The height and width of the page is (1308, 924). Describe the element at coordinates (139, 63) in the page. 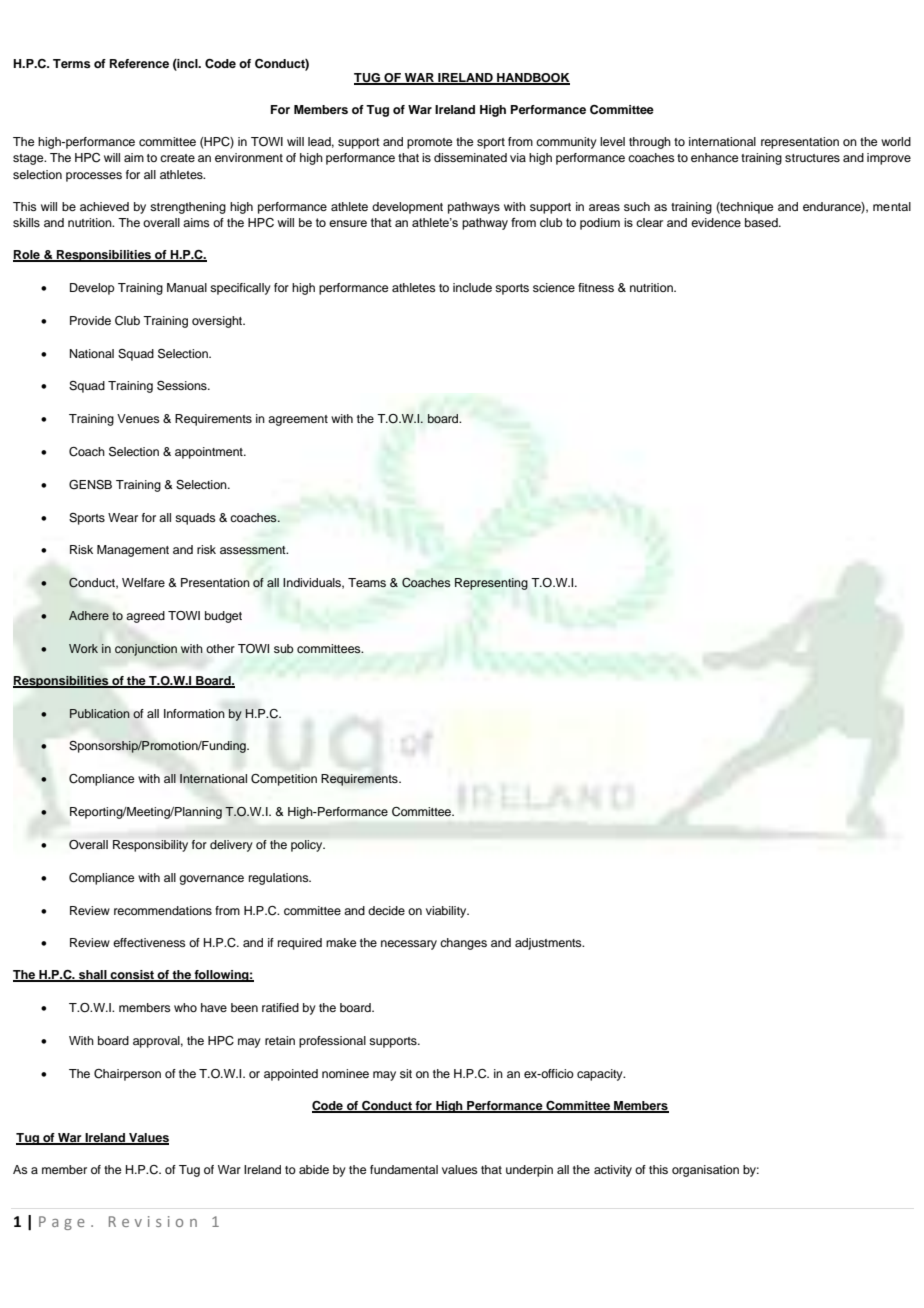

I see `Reference` at that location.
